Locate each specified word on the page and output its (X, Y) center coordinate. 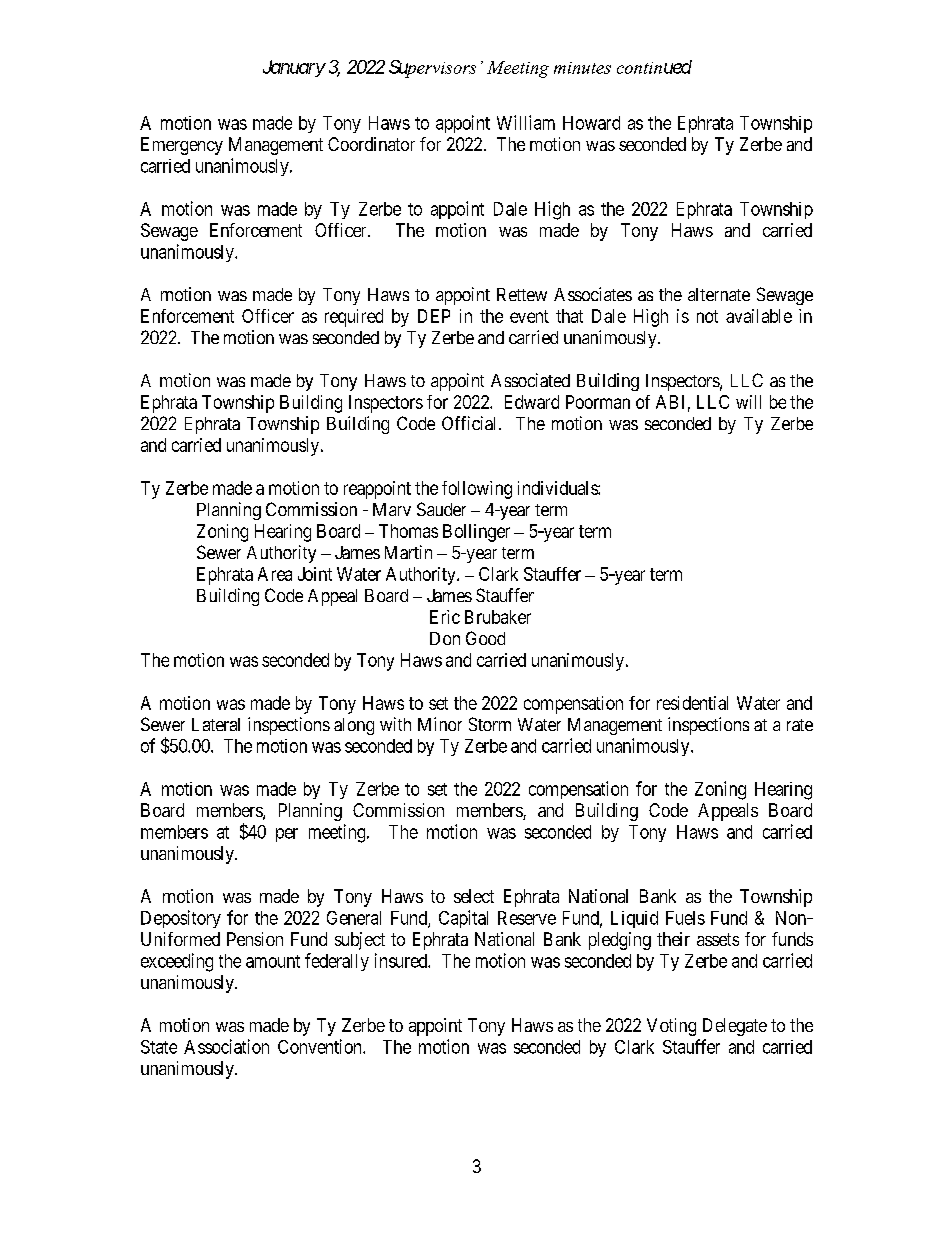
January (294, 68)
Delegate (735, 1027)
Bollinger (476, 533)
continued (654, 67)
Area (275, 574)
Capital (463, 919)
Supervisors (432, 69)
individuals (558, 488)
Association (226, 1046)
